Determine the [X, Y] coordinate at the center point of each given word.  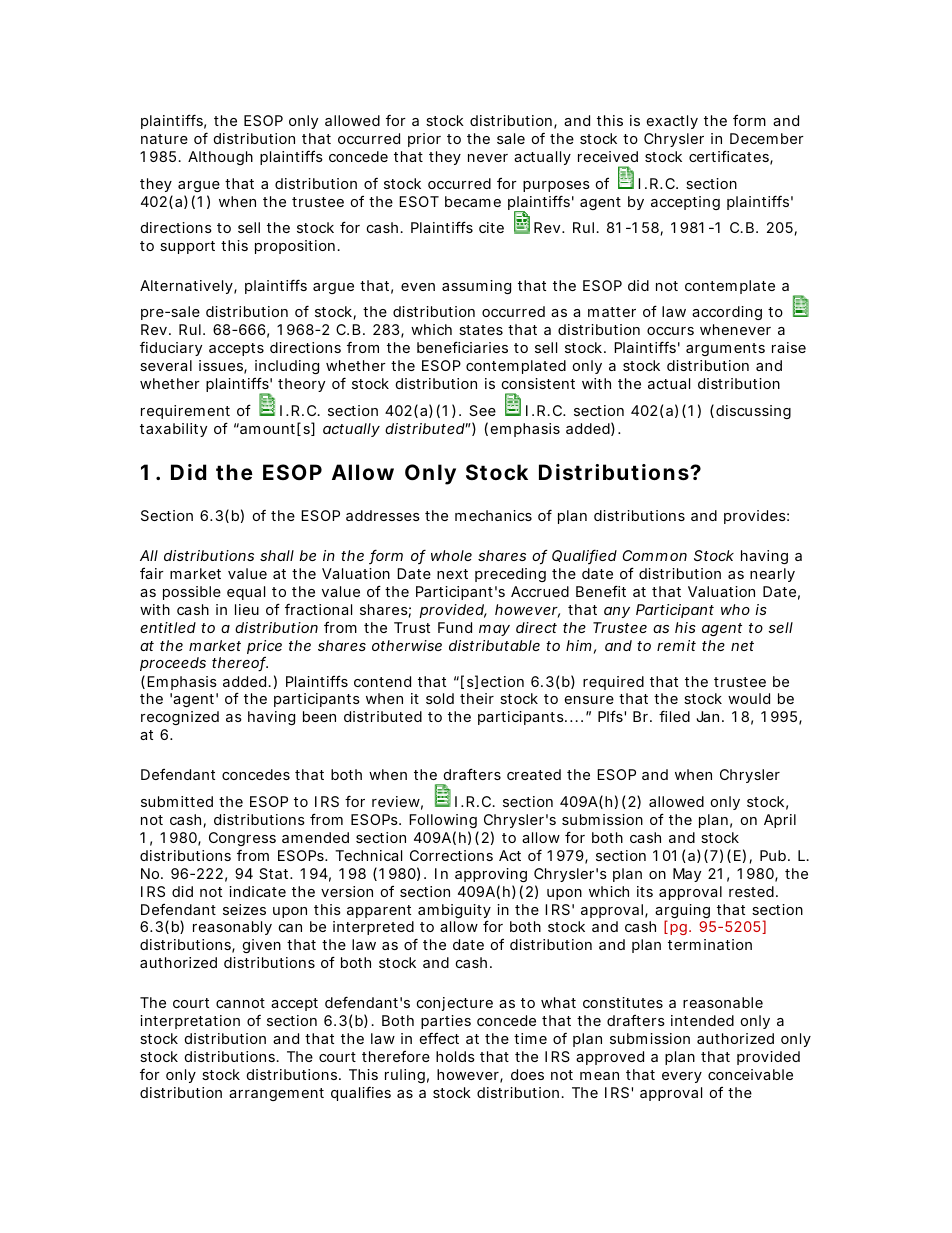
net [742, 646]
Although [220, 158]
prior [424, 140]
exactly [672, 122]
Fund [455, 627]
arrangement [276, 1094]
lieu [247, 609]
